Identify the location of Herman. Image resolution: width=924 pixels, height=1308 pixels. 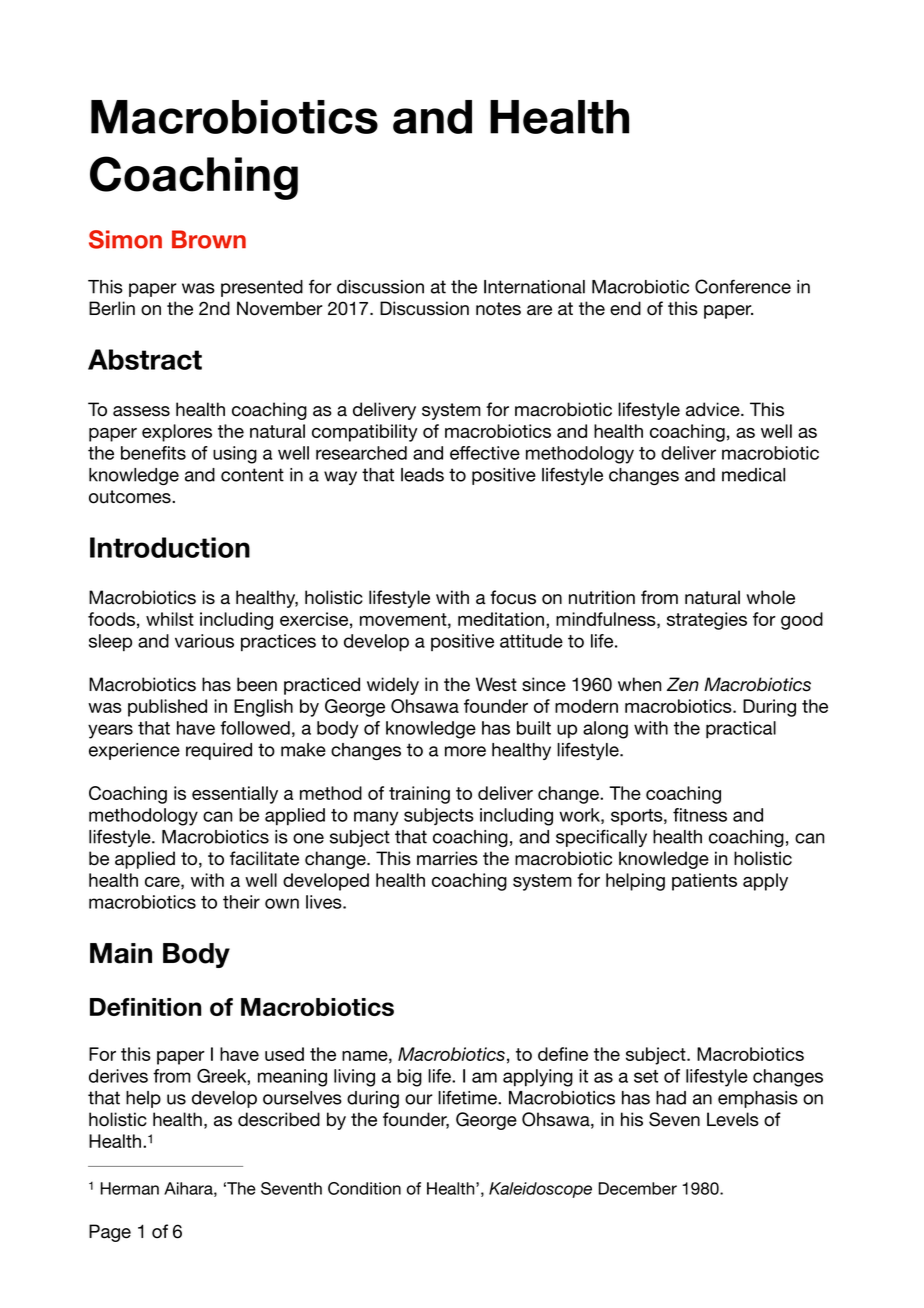
(129, 1188).
